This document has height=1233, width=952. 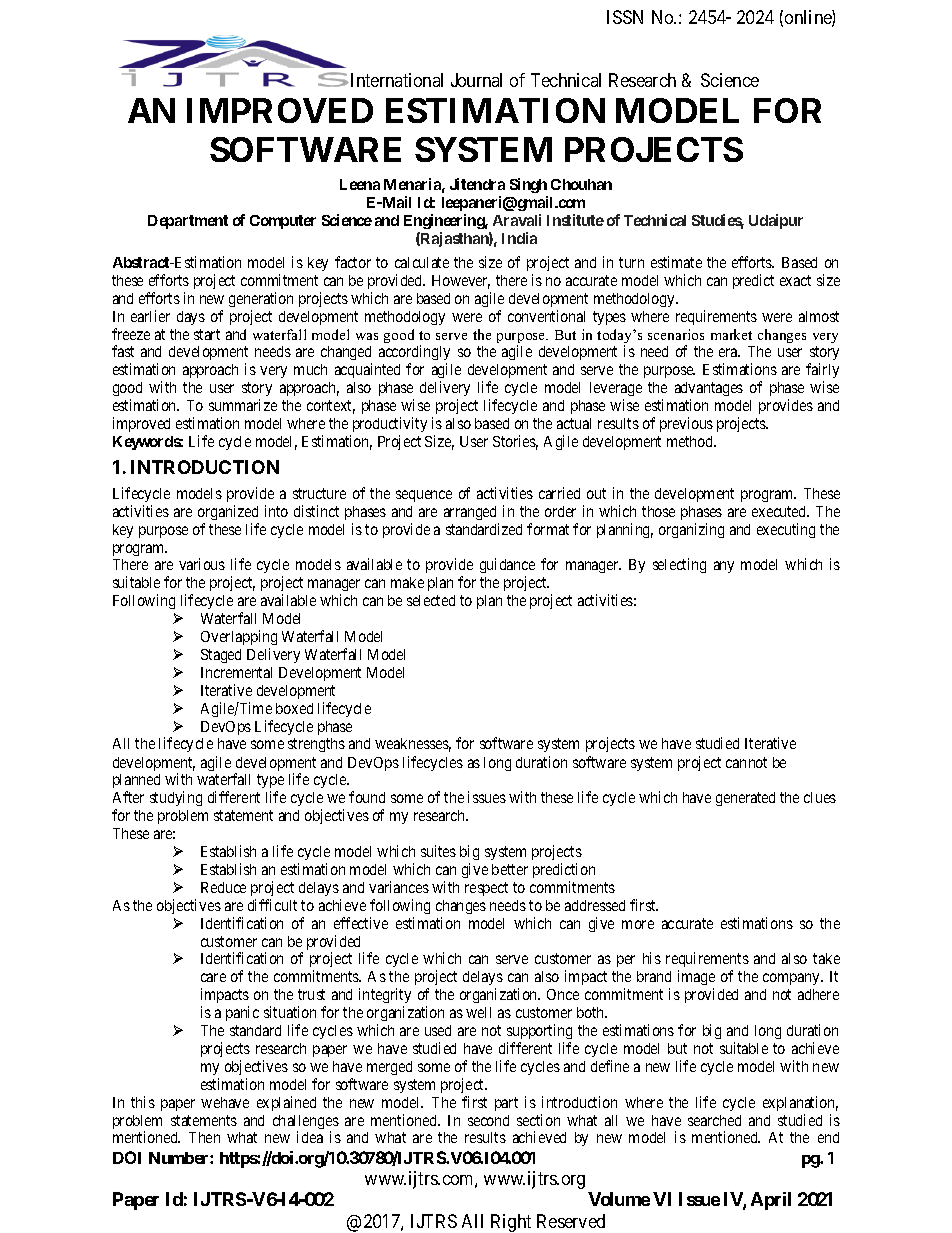 What do you see at coordinates (625, 17) in the document?
I see `ISSN` at bounding box center [625, 17].
